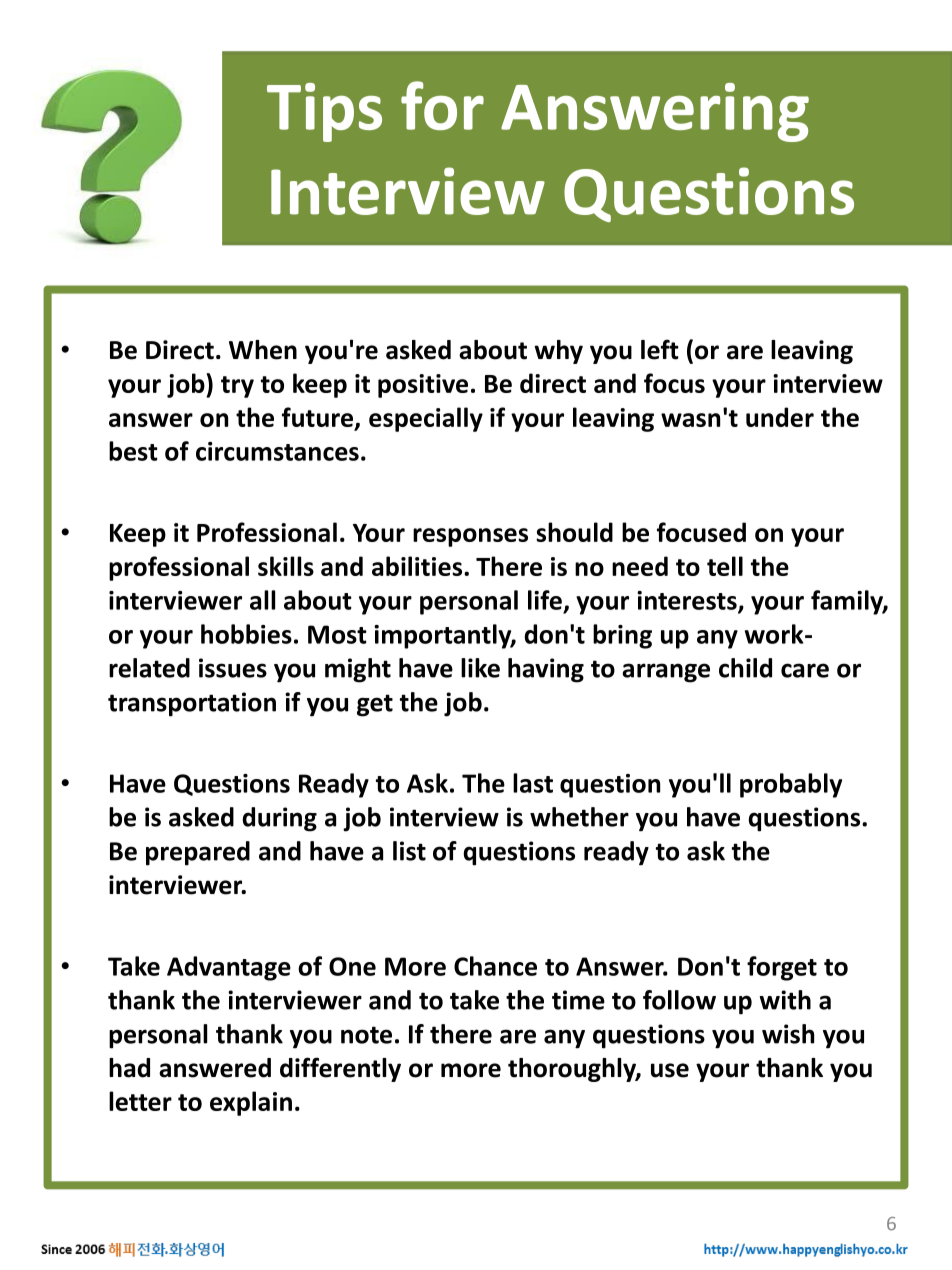 This page has height=1270, width=952. Describe the element at coordinates (791, 785) in the page. I see `probably` at that location.
